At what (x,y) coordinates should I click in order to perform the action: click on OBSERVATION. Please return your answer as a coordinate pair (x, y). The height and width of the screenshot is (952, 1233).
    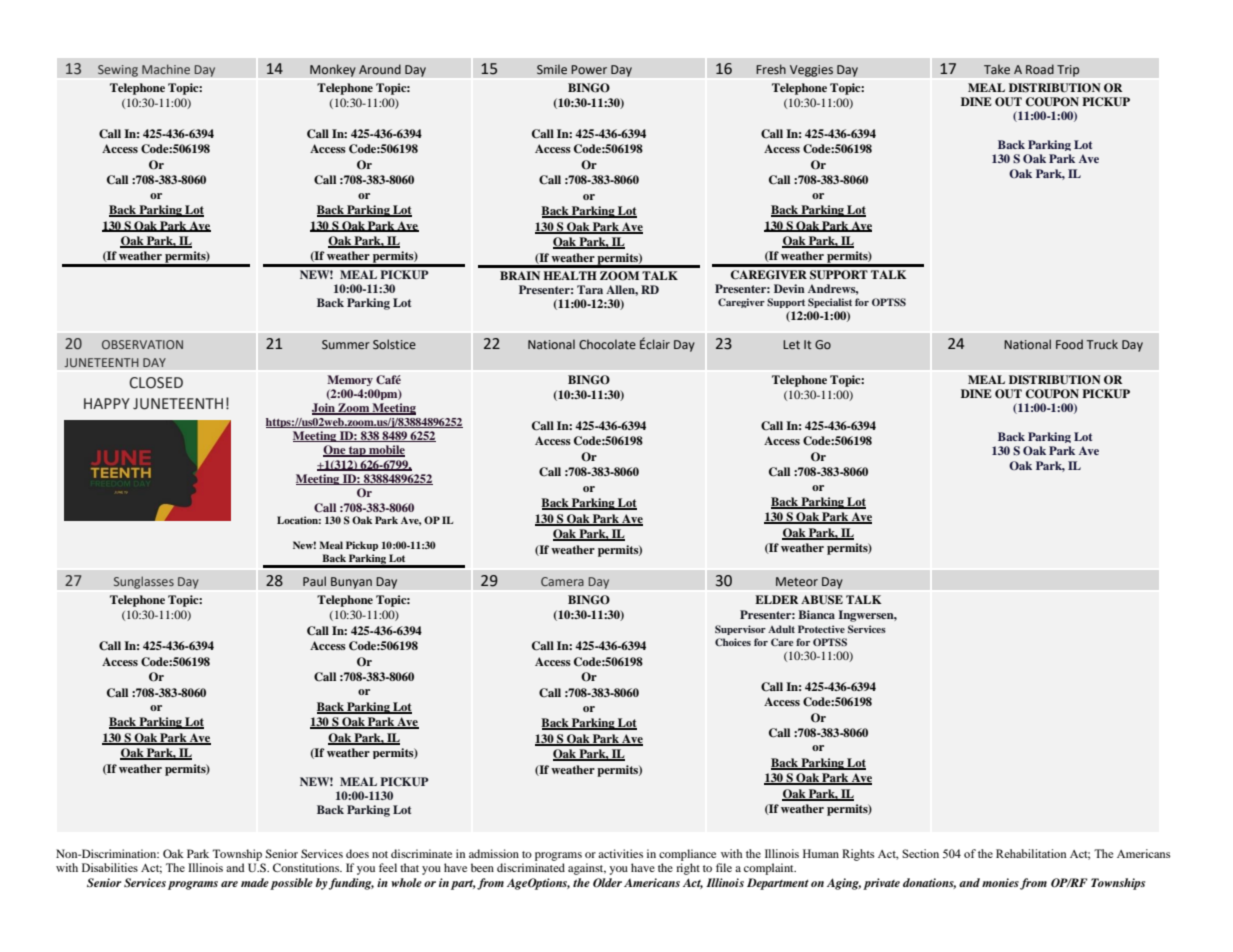
    Looking at the image, I should click on (142, 344).
